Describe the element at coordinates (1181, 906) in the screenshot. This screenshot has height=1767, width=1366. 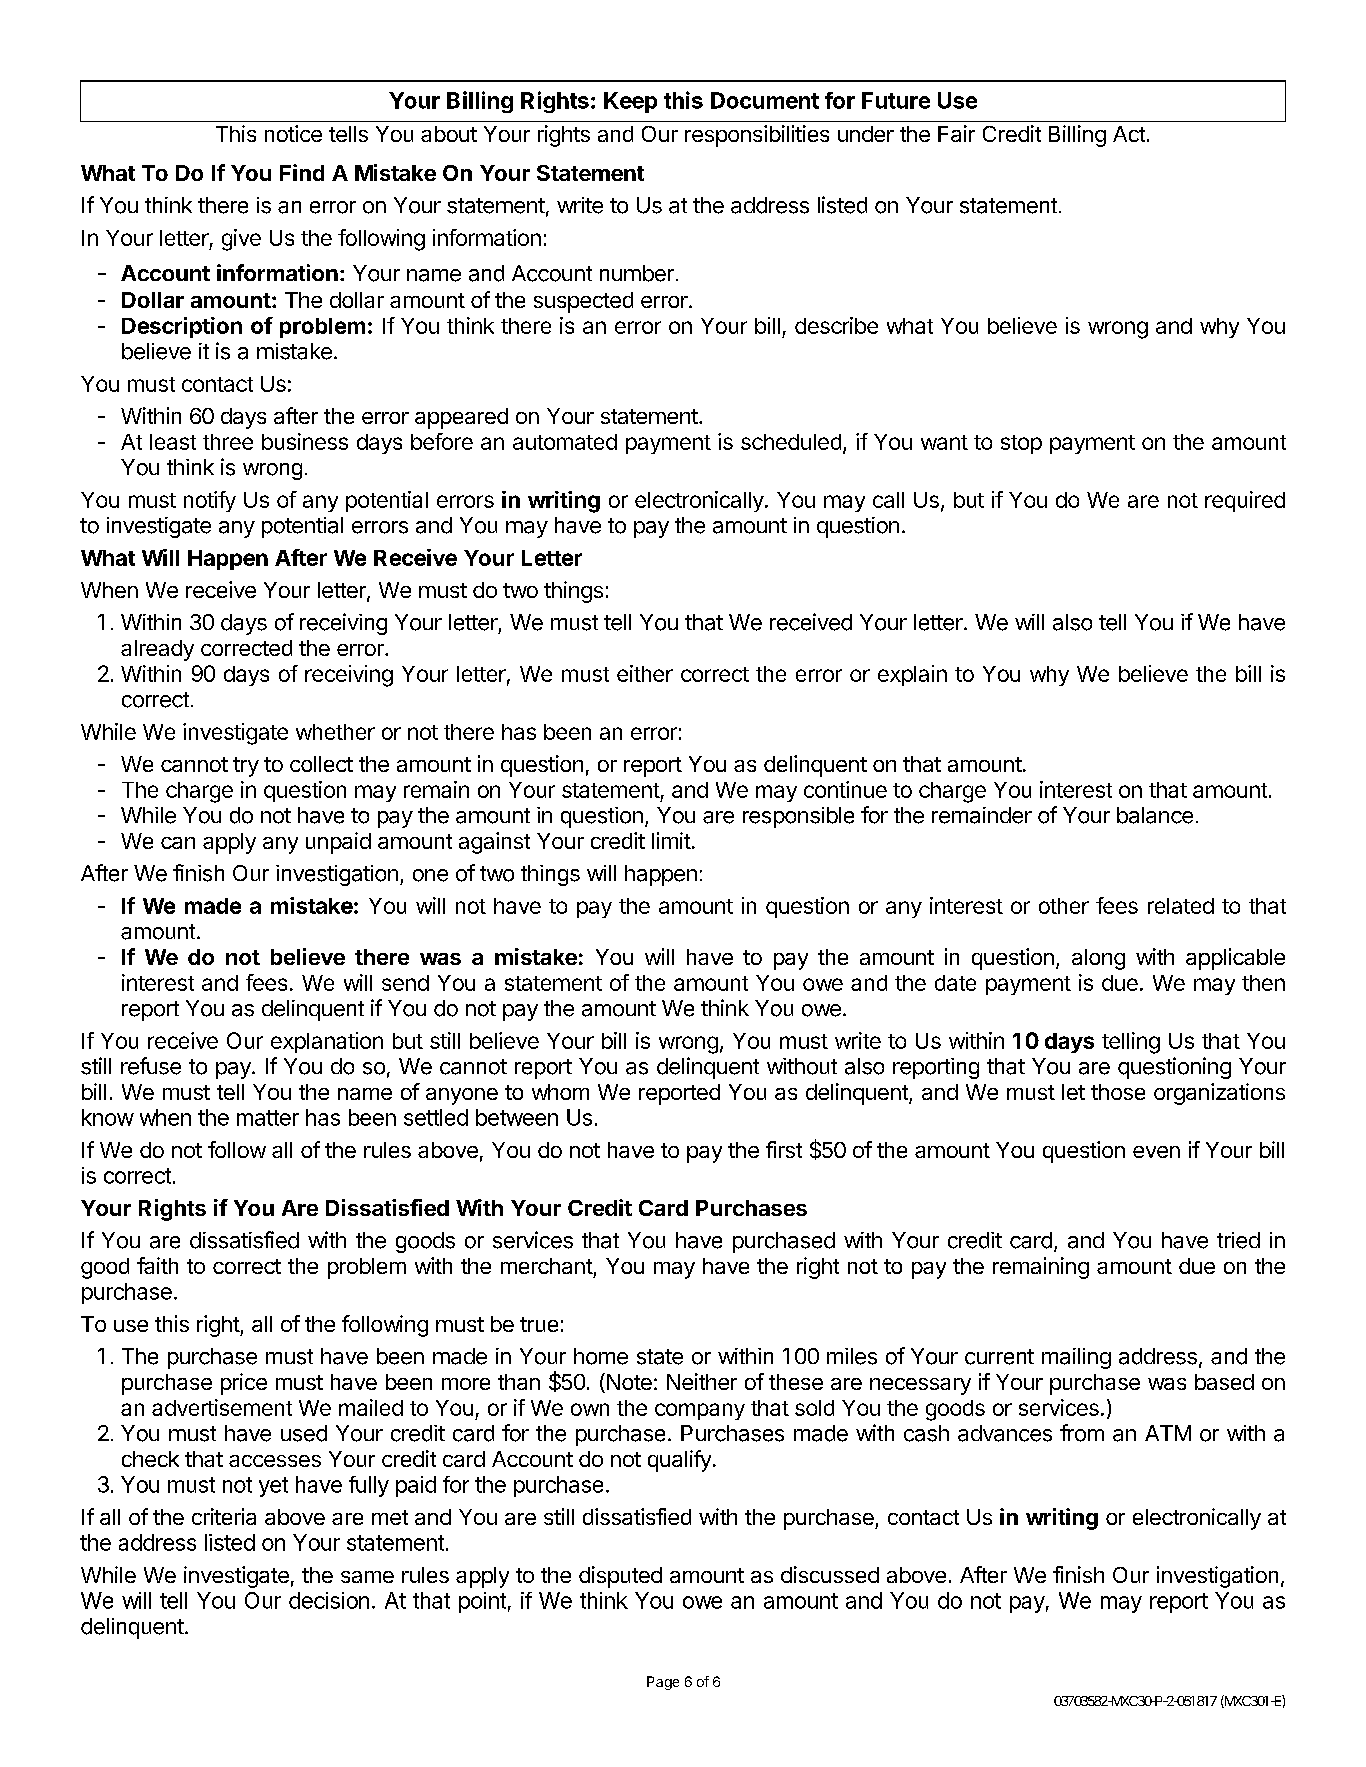
I see `related` at that location.
